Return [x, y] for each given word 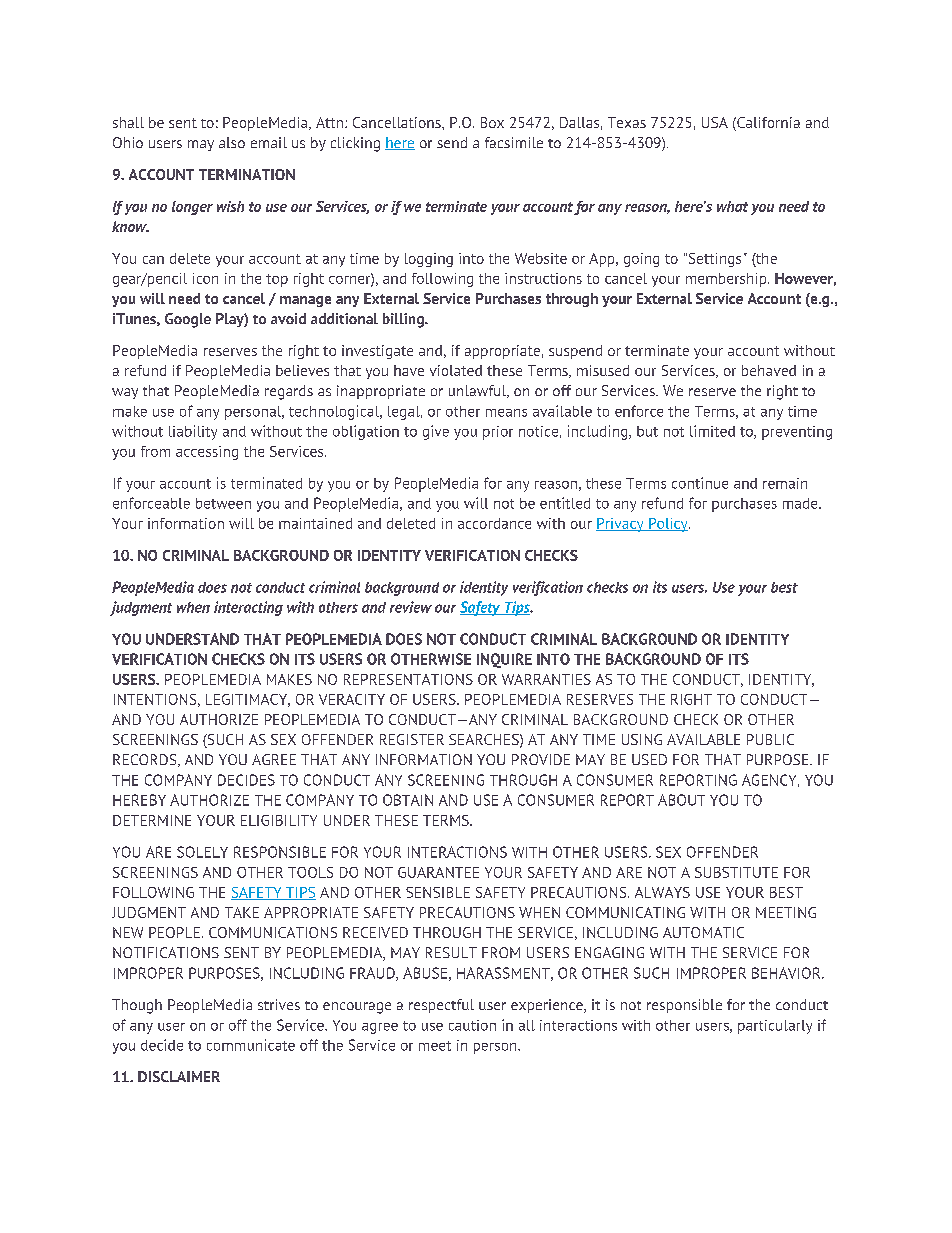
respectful [441, 1006]
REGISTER [412, 739]
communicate [251, 1045]
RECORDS [146, 760]
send [452, 142]
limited [712, 431]
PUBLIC [770, 739]
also [232, 142]
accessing [207, 453]
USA [715, 122]
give [436, 432]
